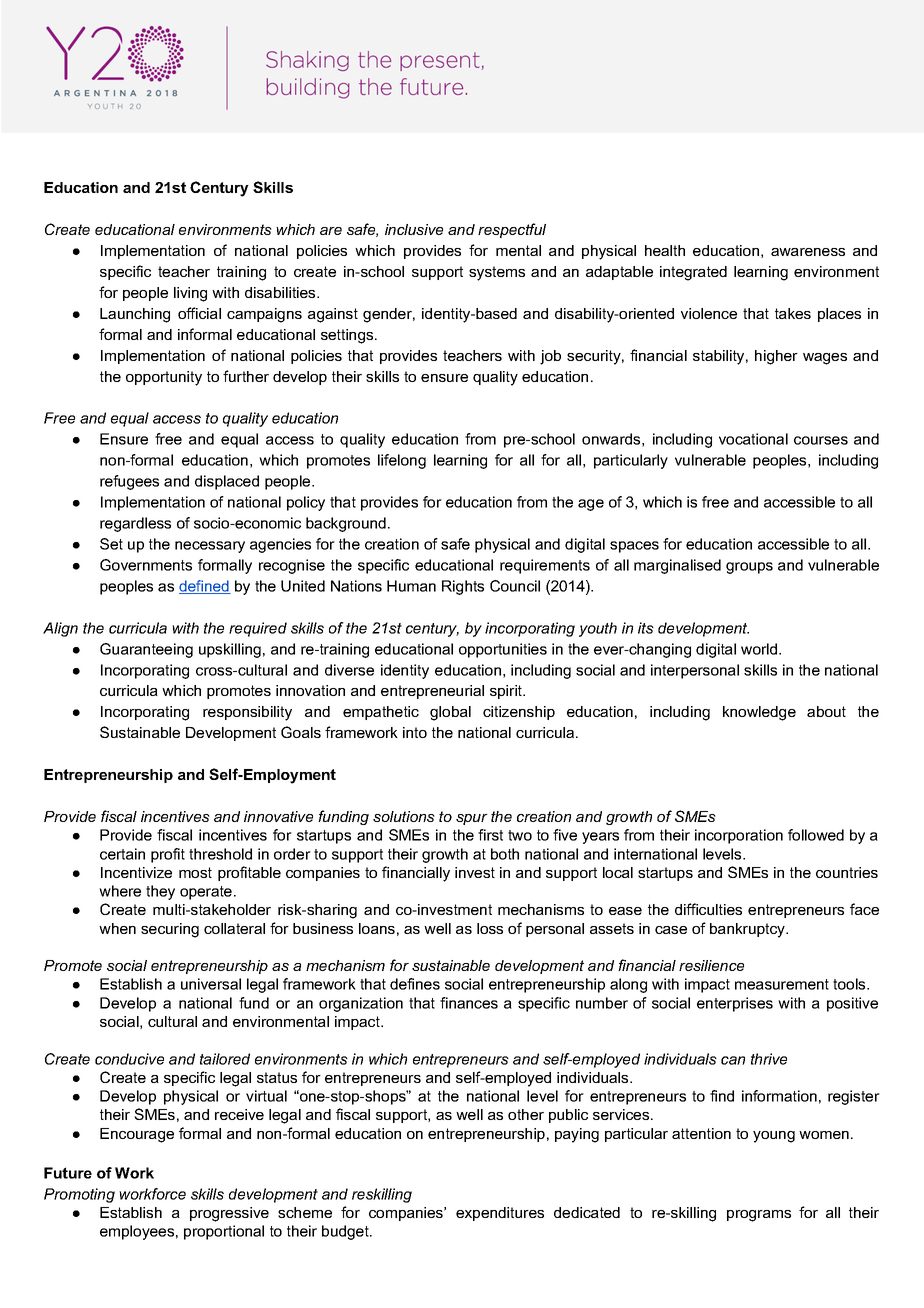 The image size is (924, 1308). Describe the element at coordinates (500, 1214) in the screenshot. I see `expenditures` at that location.
